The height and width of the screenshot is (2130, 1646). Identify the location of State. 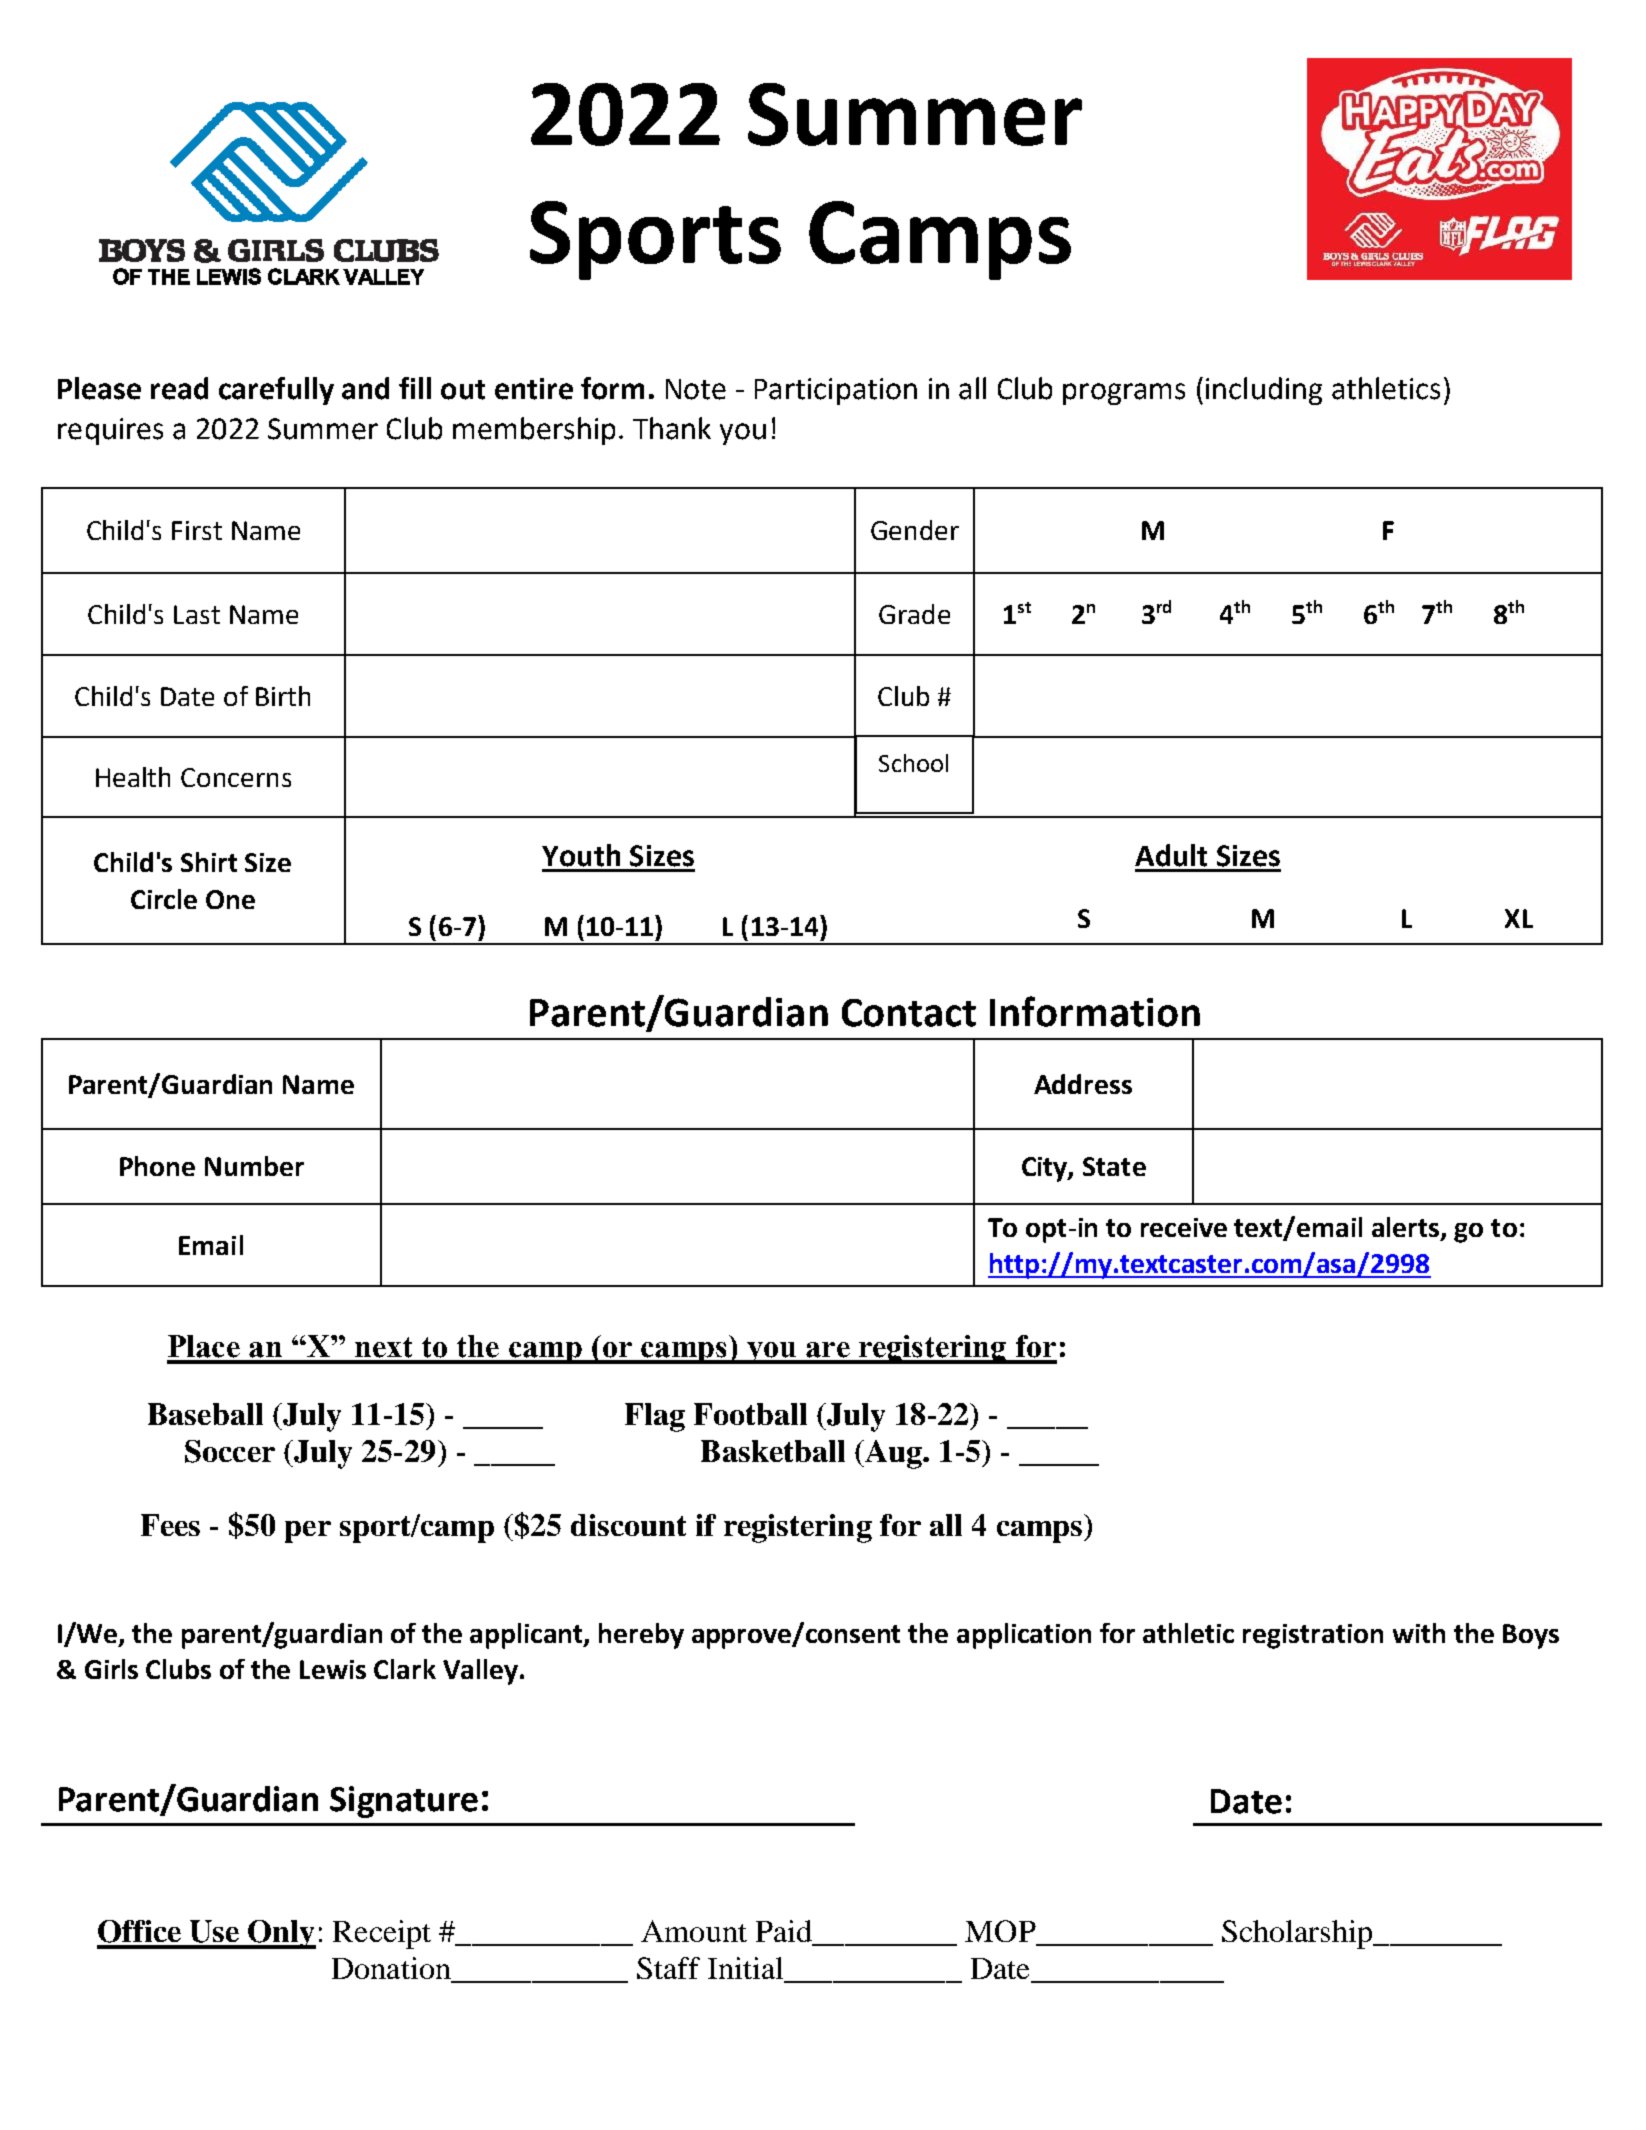
(1114, 1166).
